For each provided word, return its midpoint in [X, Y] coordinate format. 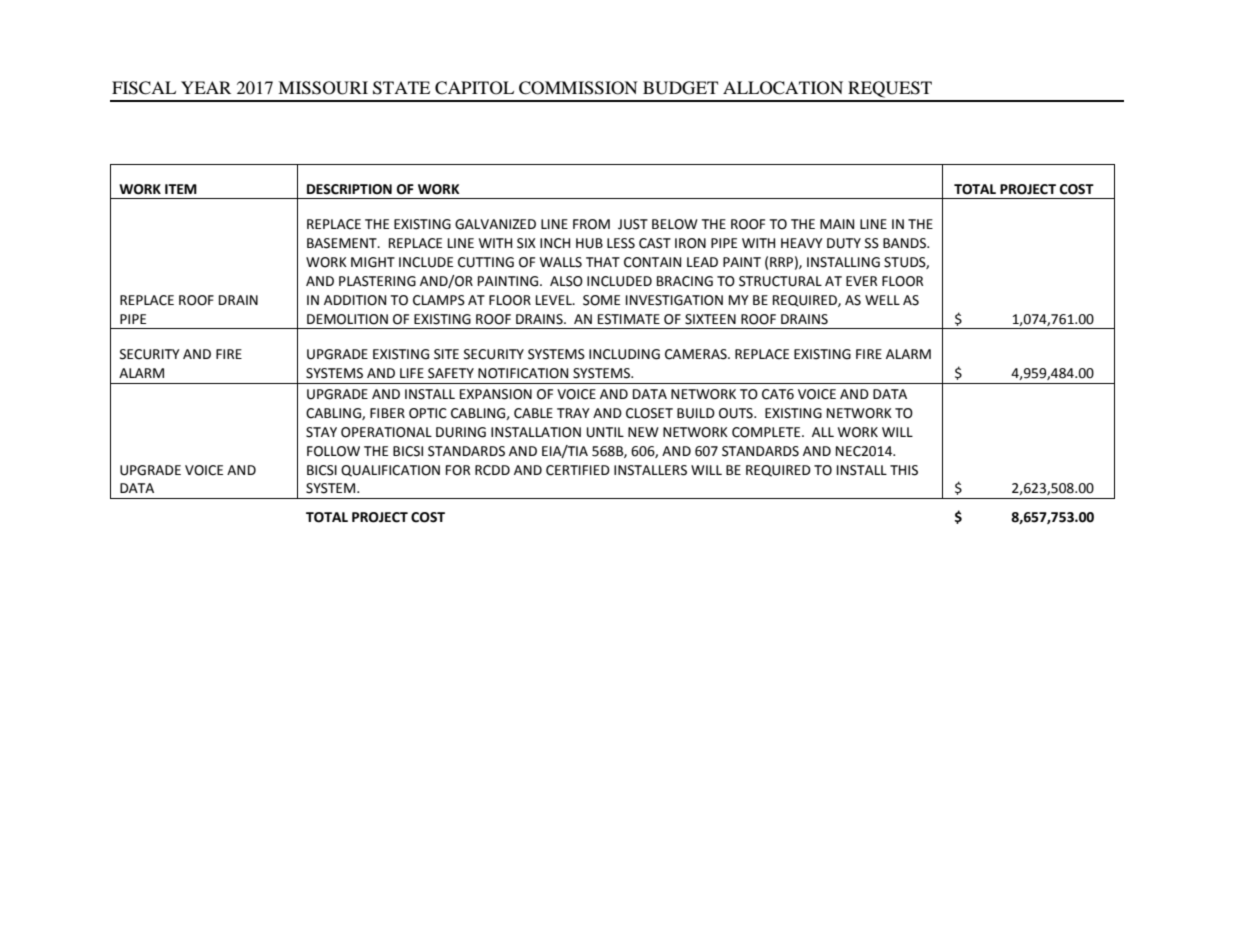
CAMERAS [697, 354]
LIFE [412, 373]
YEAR [206, 87]
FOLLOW [333, 451]
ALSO [566, 281]
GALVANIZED [495, 224]
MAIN [837, 224]
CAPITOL [474, 88]
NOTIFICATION [523, 373]
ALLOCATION [783, 88]
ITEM [181, 189]
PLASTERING [377, 281]
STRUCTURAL [780, 281]
